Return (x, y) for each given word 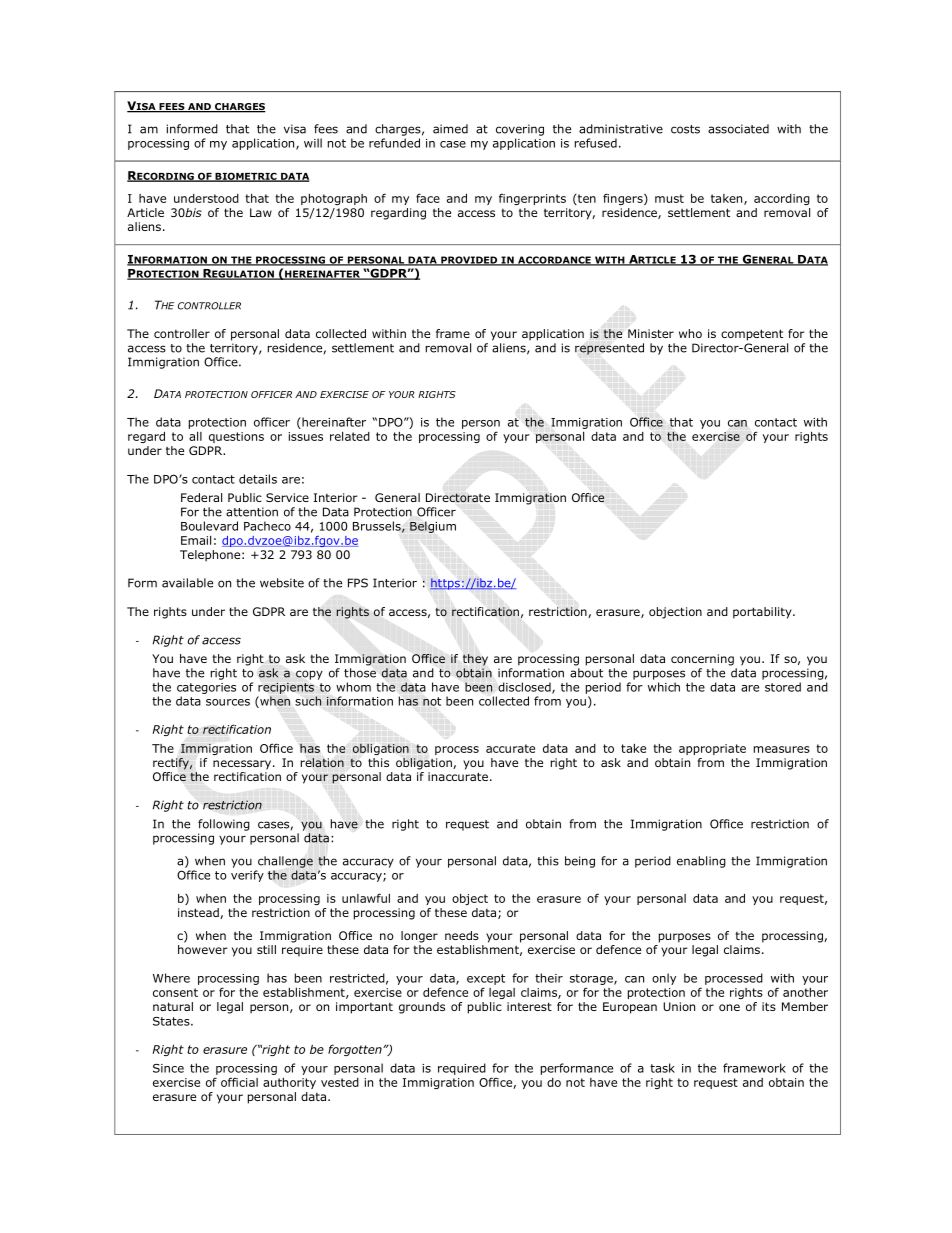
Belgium (433, 527)
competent (752, 335)
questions (236, 437)
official (239, 1082)
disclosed (525, 688)
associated (738, 129)
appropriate (712, 749)
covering (520, 130)
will (313, 143)
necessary (243, 765)
